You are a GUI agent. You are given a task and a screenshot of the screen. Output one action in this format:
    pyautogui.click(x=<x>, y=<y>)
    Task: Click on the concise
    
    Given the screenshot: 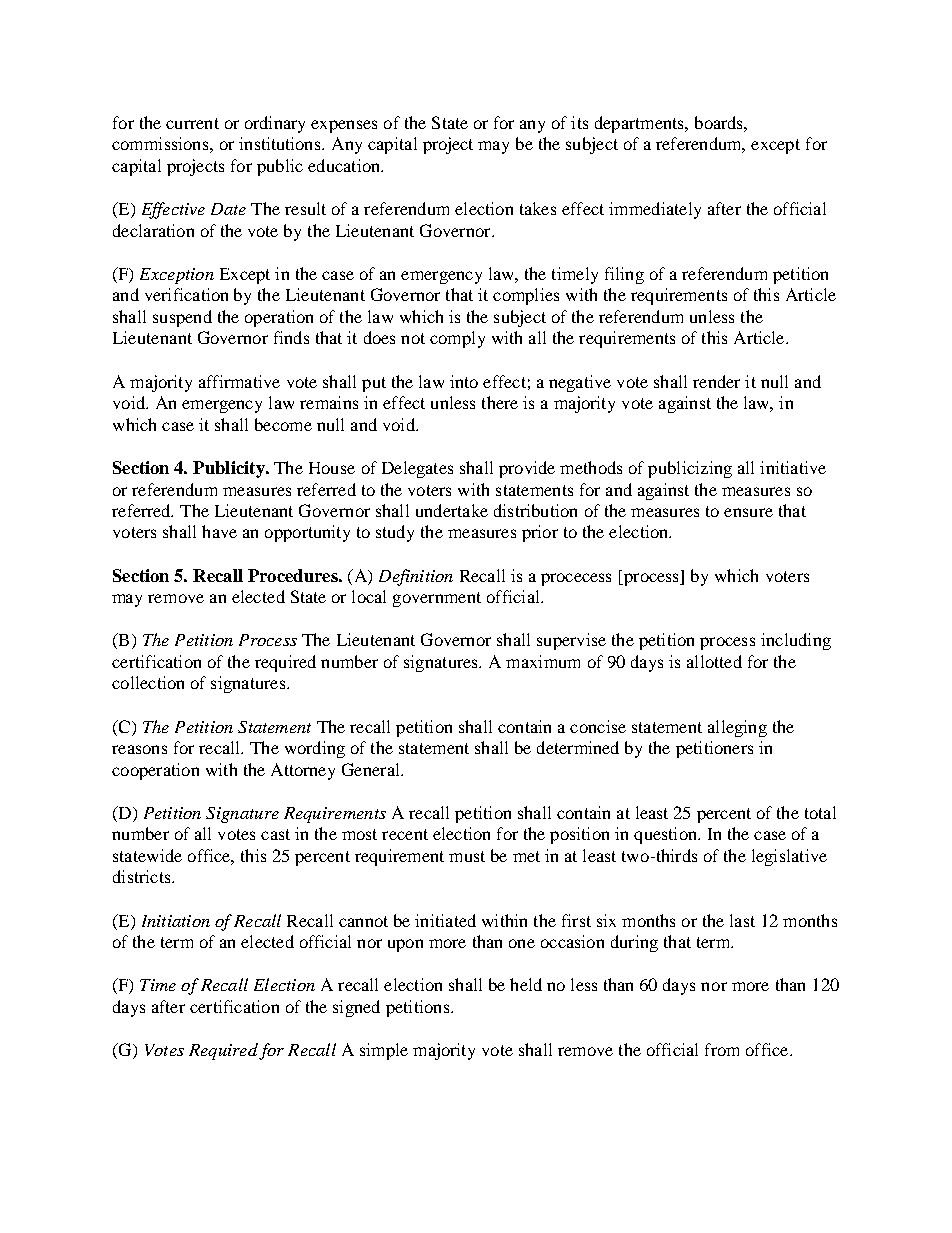 What is the action you would take?
    pyautogui.click(x=598, y=726)
